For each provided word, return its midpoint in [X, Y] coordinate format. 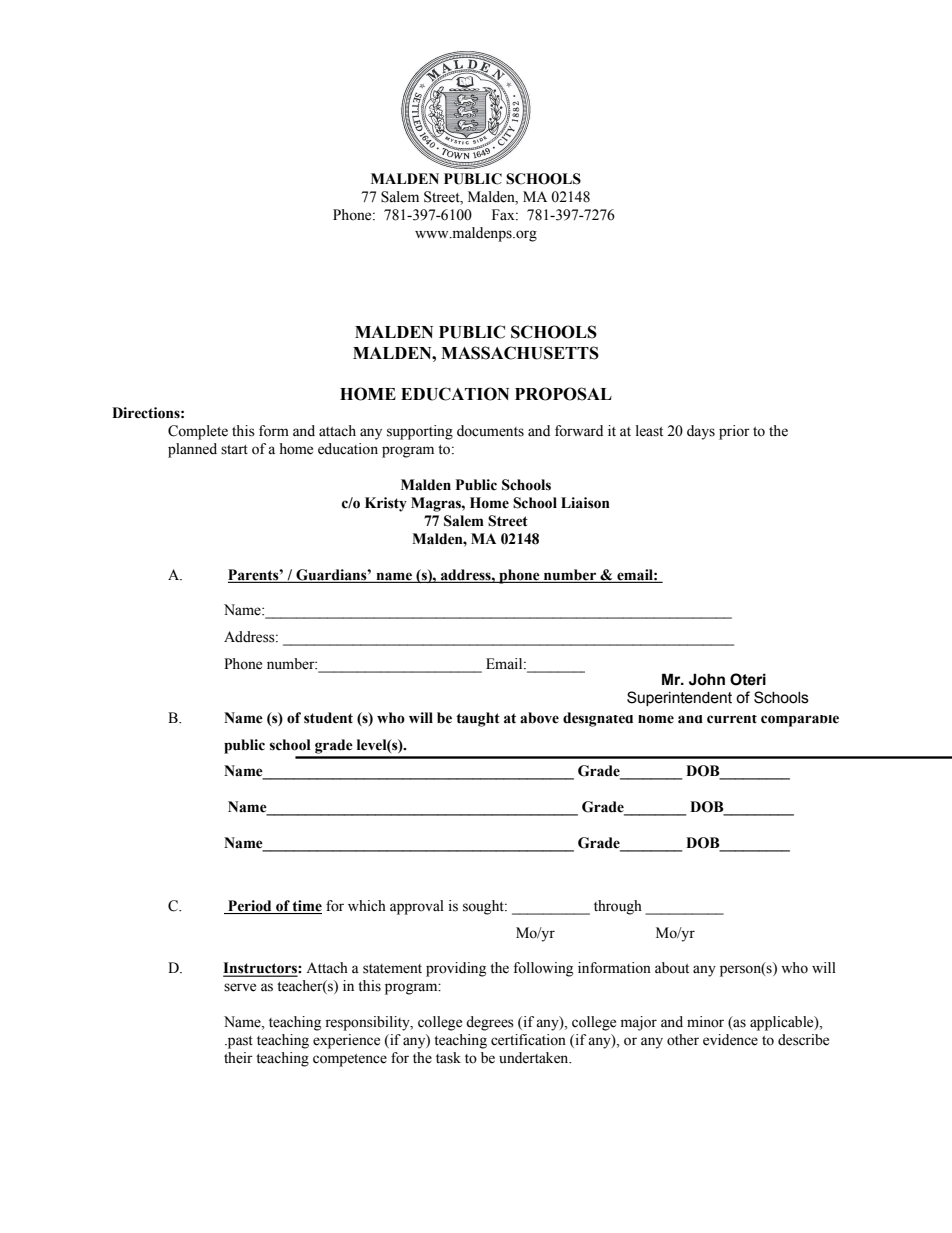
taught [478, 719]
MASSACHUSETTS [520, 353]
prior [734, 432]
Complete [198, 432]
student [328, 718]
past [239, 1042]
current [732, 719]
